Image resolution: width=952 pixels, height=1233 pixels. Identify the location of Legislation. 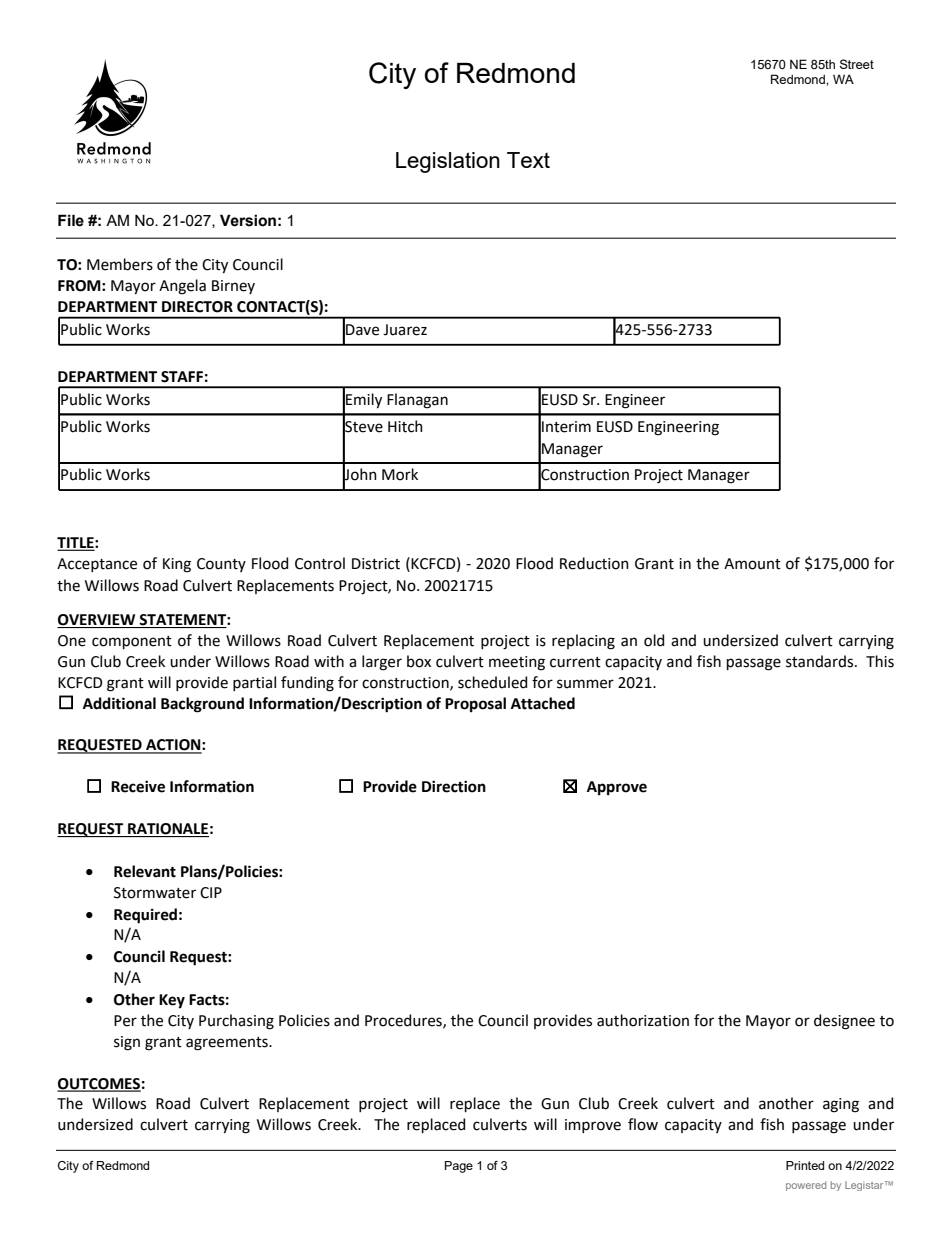
(448, 162).
